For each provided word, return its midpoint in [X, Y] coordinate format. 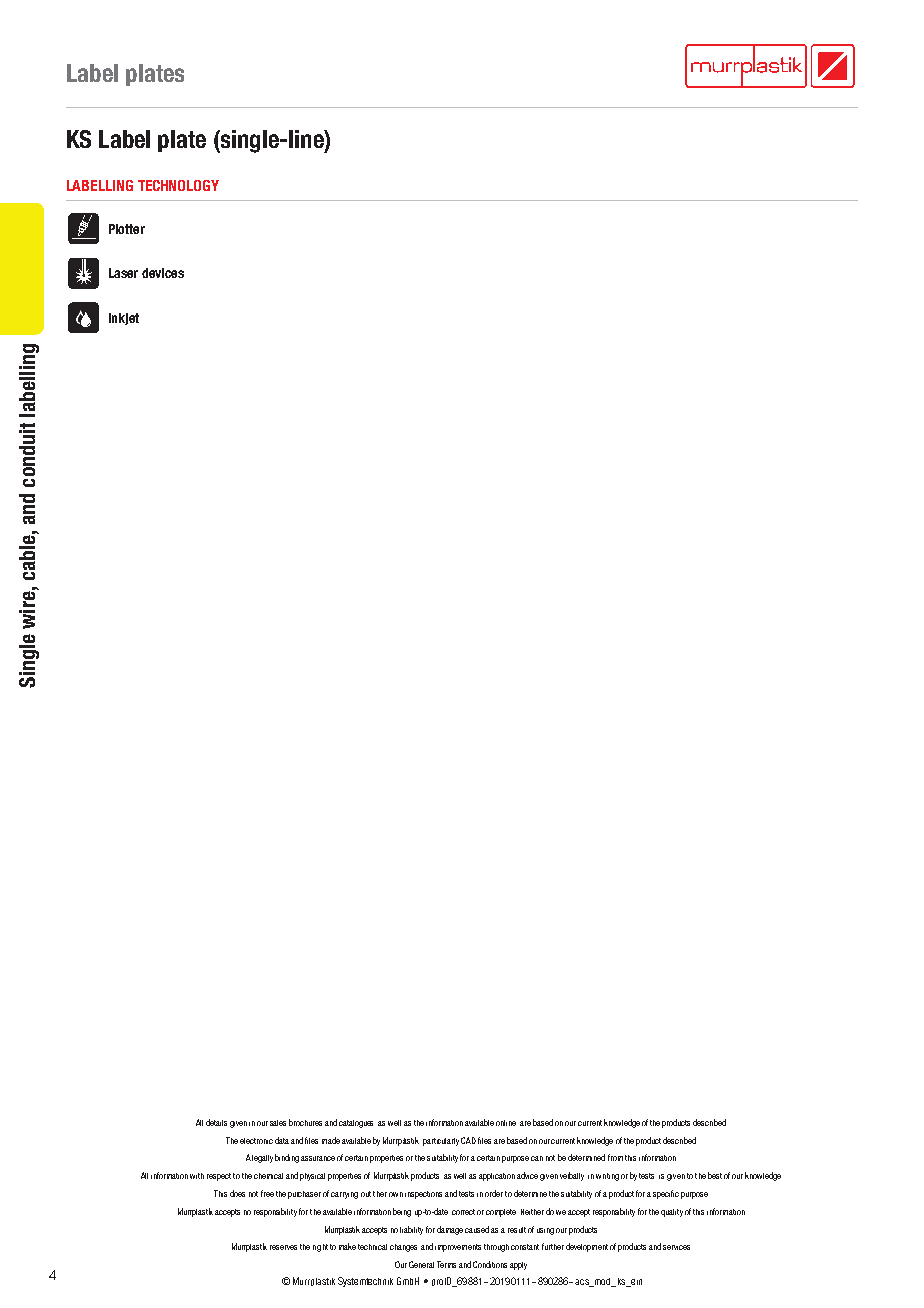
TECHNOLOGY [178, 185]
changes [403, 1248]
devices [163, 273]
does [237, 1193]
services [676, 1247]
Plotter [127, 229]
